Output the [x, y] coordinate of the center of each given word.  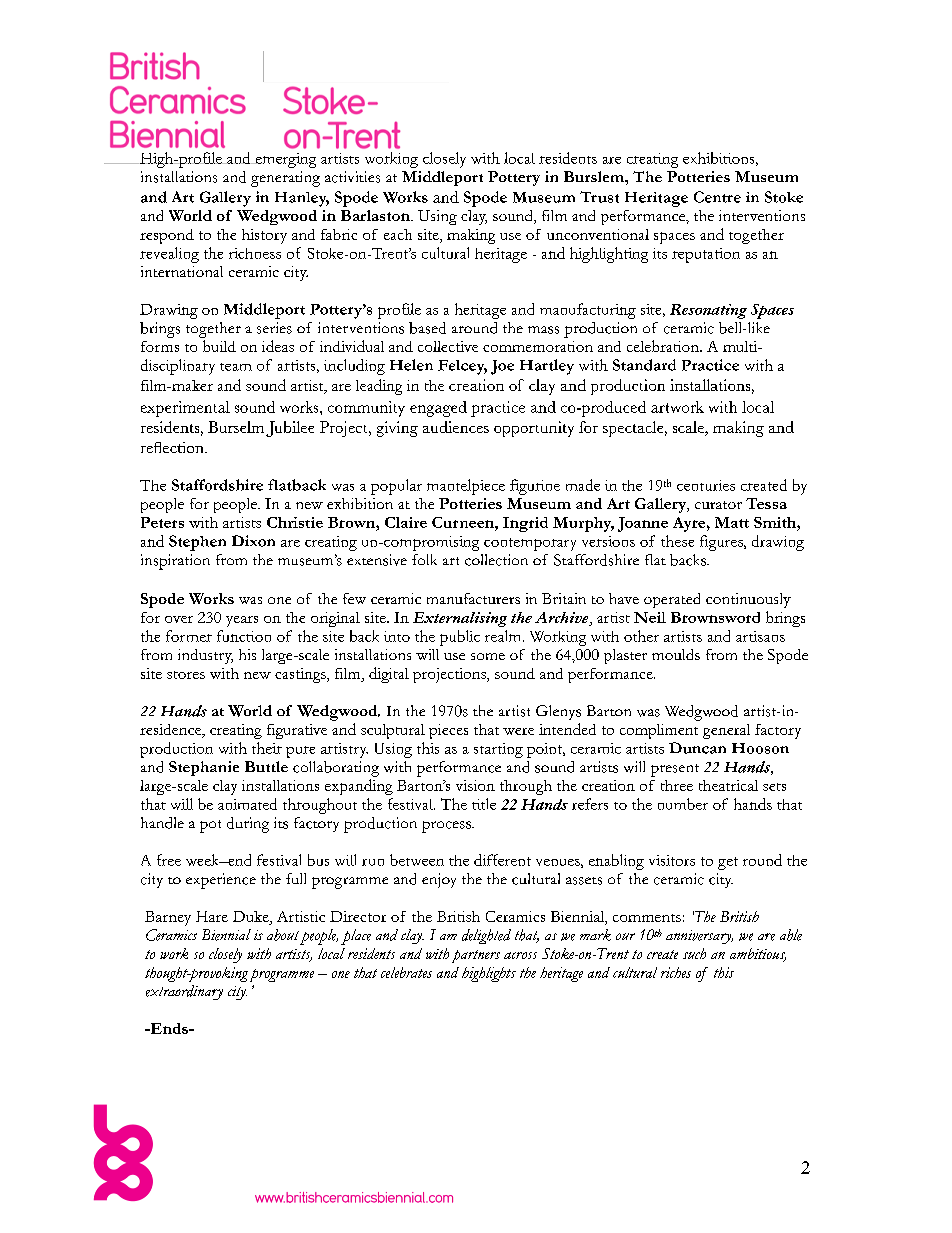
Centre [717, 197]
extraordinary [184, 992]
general [726, 731]
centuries [706, 485]
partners [476, 956]
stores [186, 675]
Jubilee [290, 429]
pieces [448, 731]
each [398, 234]
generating [285, 179]
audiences [456, 427]
